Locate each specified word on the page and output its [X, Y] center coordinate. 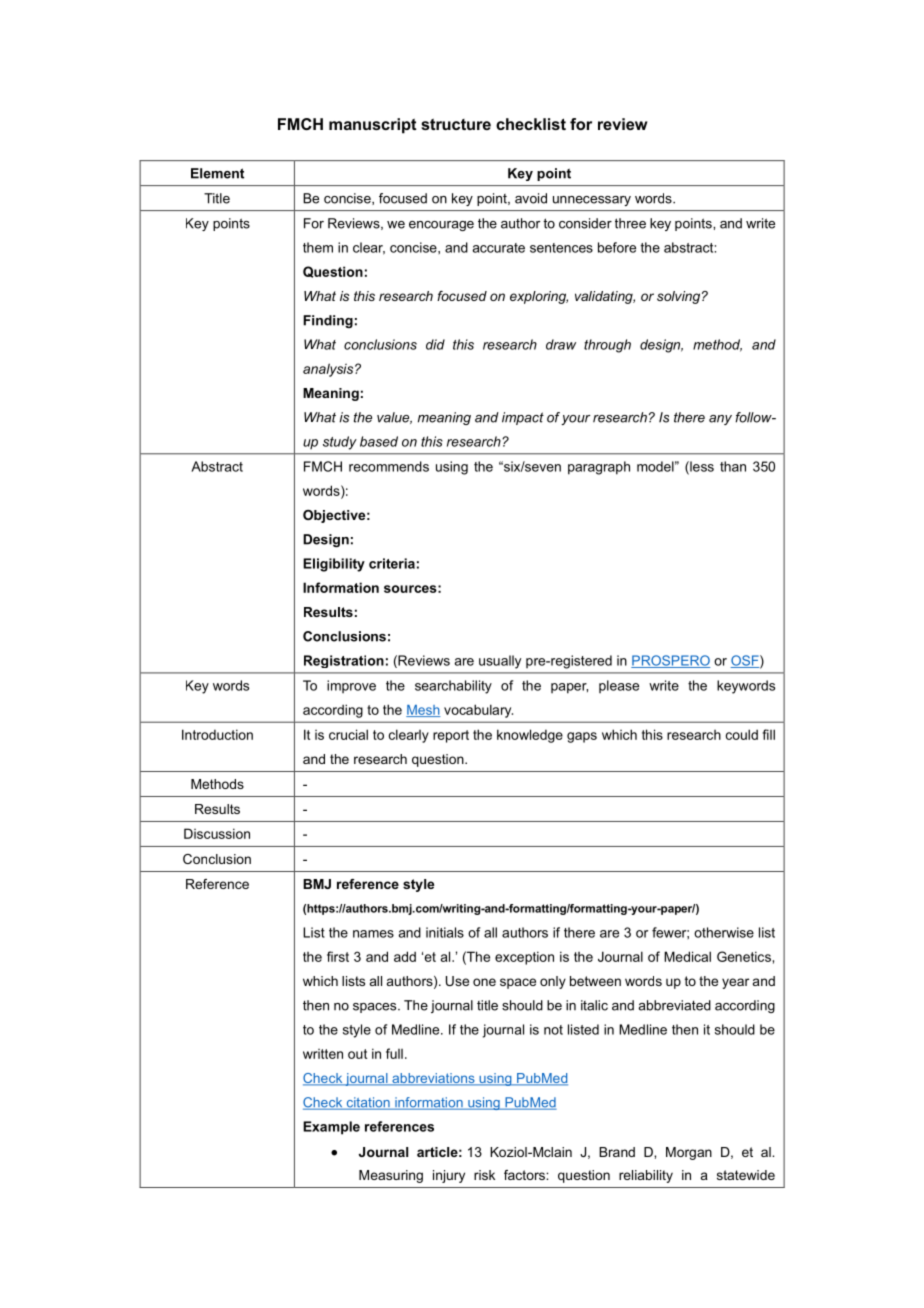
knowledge [530, 736]
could [742, 734]
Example [331, 1128]
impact [523, 418]
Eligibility [334, 565]
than [733, 466]
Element [217, 173]
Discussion [217, 833]
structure [456, 124]
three [630, 223]
